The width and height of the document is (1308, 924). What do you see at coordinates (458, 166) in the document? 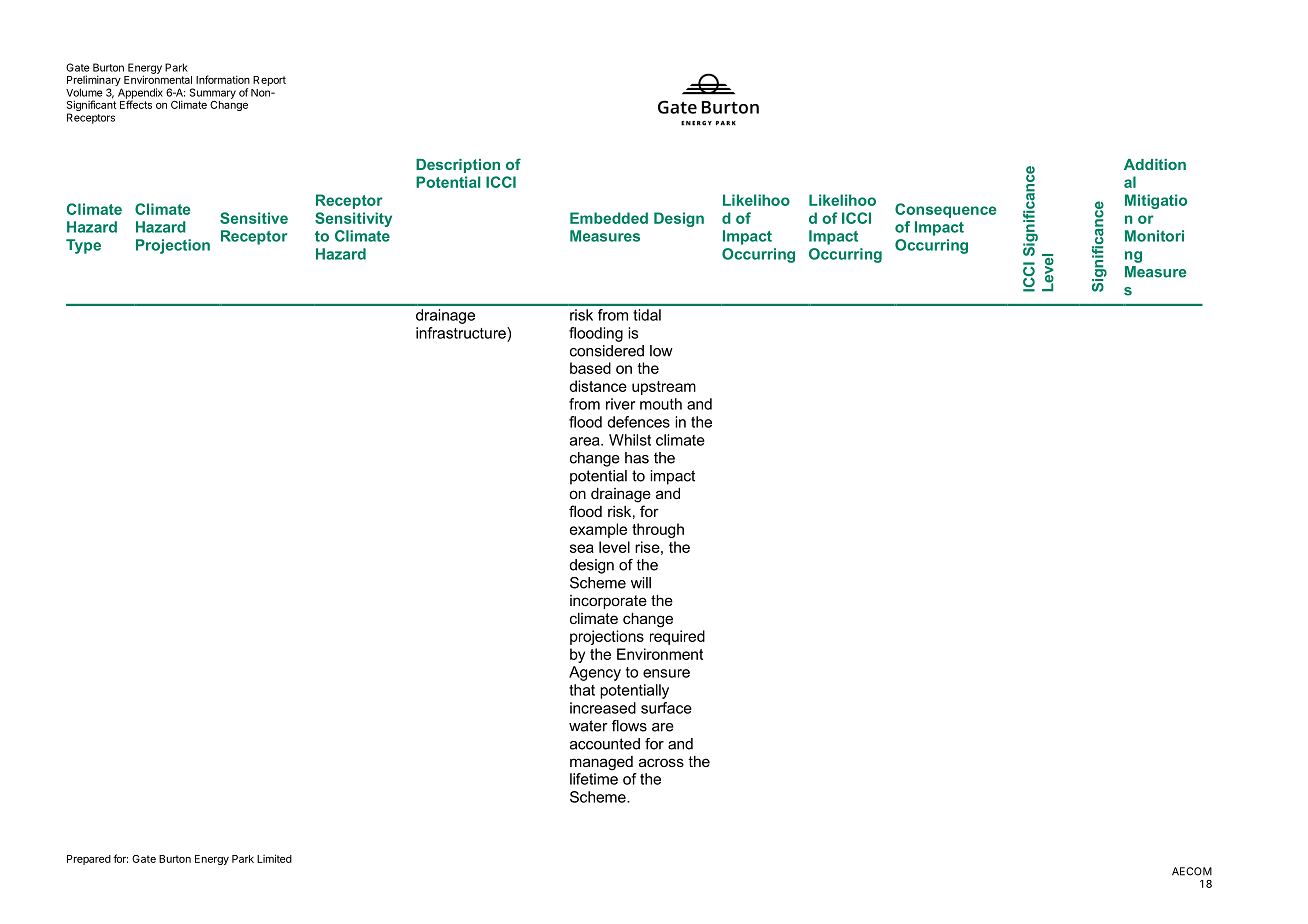
I see `Description` at bounding box center [458, 166].
